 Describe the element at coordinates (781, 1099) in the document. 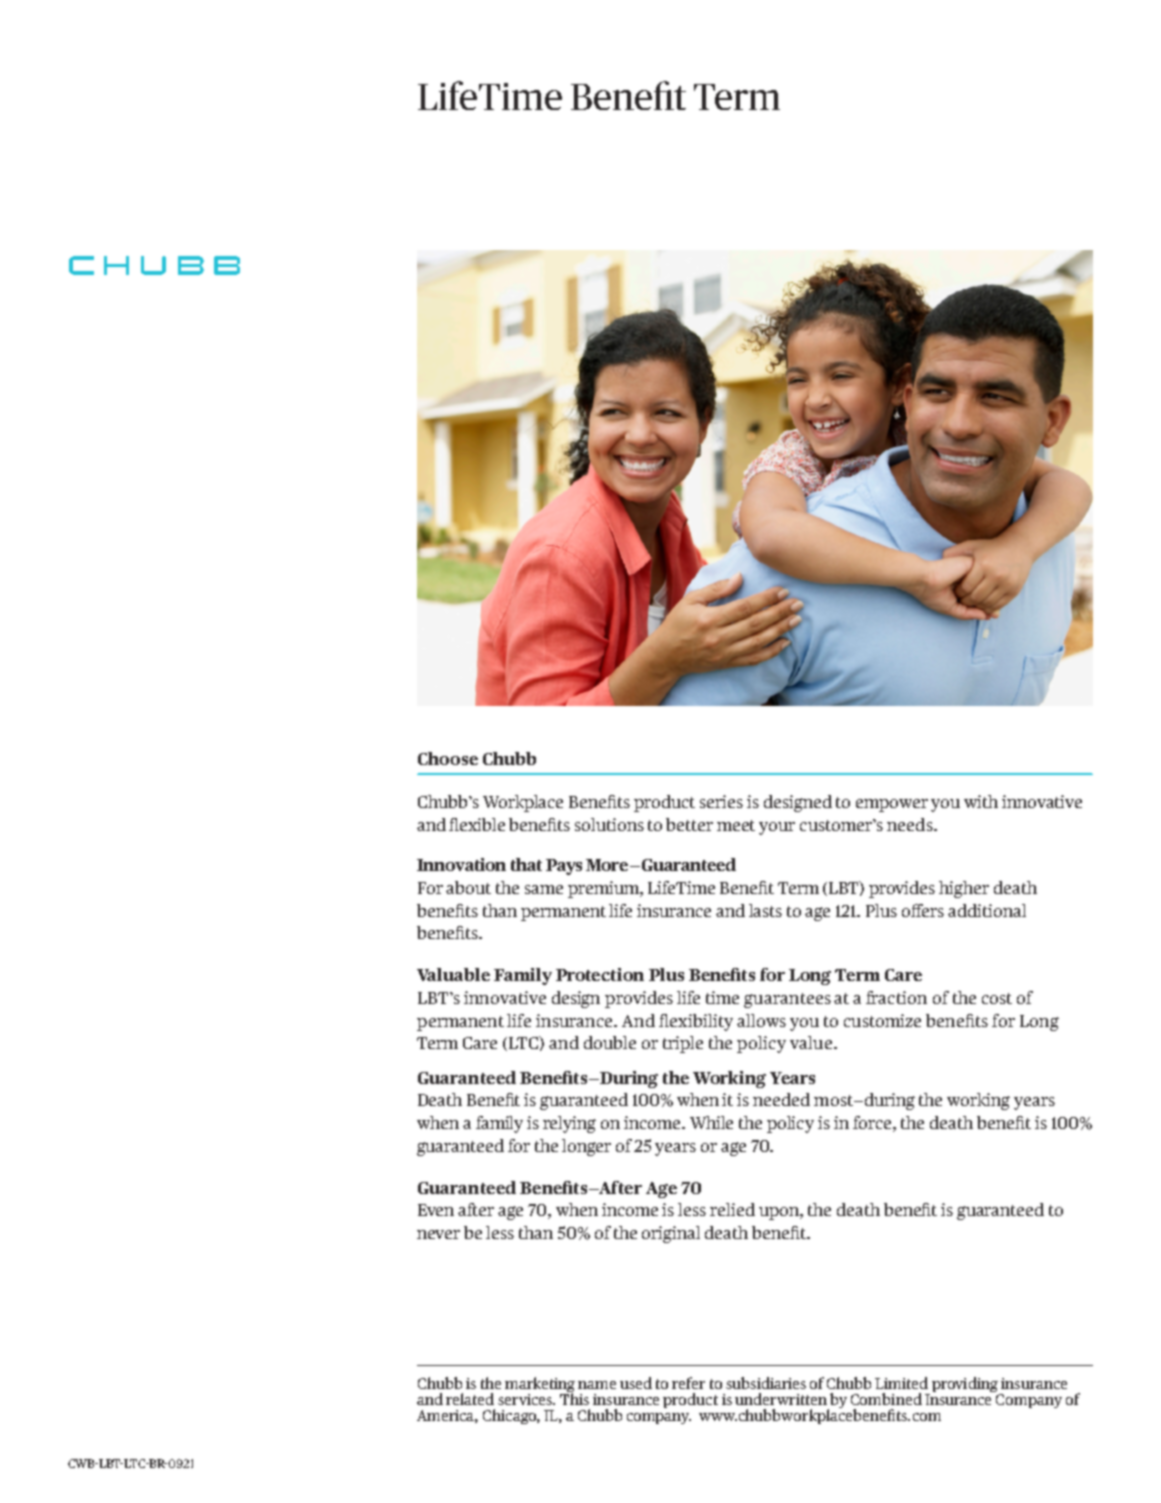

I see `needed` at that location.
